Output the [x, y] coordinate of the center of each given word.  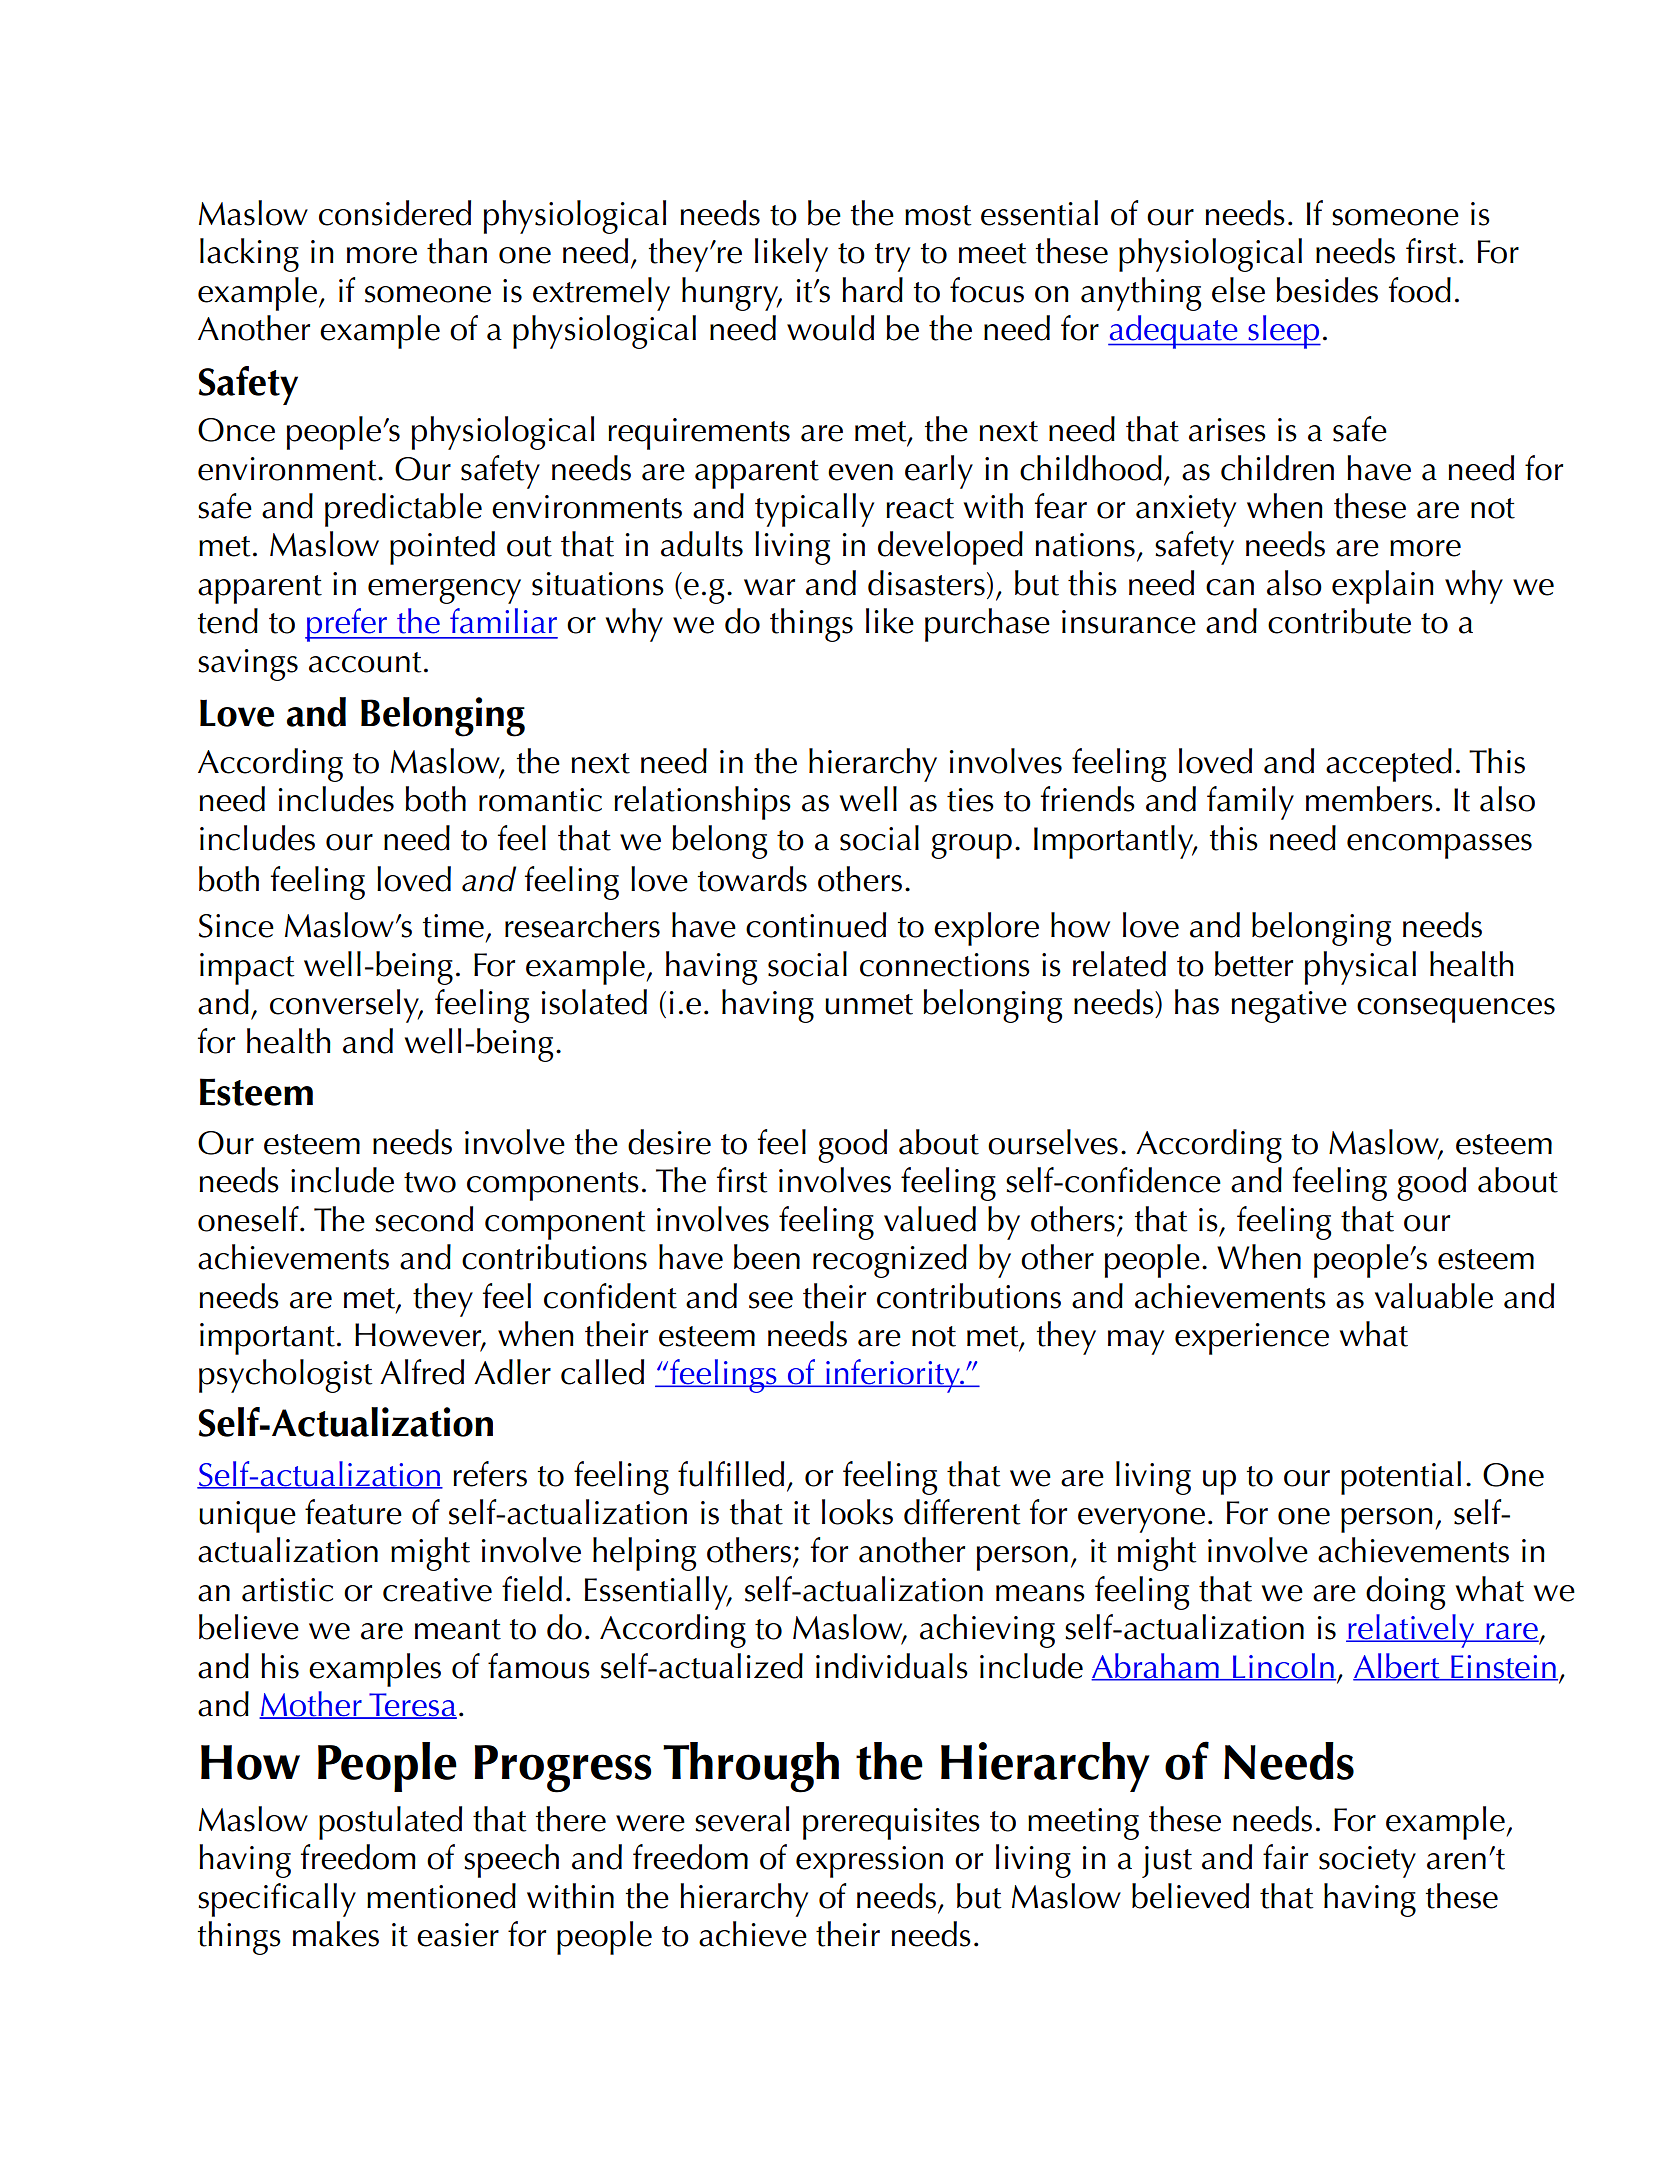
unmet [869, 1004]
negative [1289, 1007]
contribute [1339, 621]
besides [1327, 290]
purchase [987, 625]
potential [1401, 1478]
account [365, 662]
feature [353, 1512]
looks [857, 1512]
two [430, 1182]
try [892, 257]
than [457, 251]
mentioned [441, 1896]
